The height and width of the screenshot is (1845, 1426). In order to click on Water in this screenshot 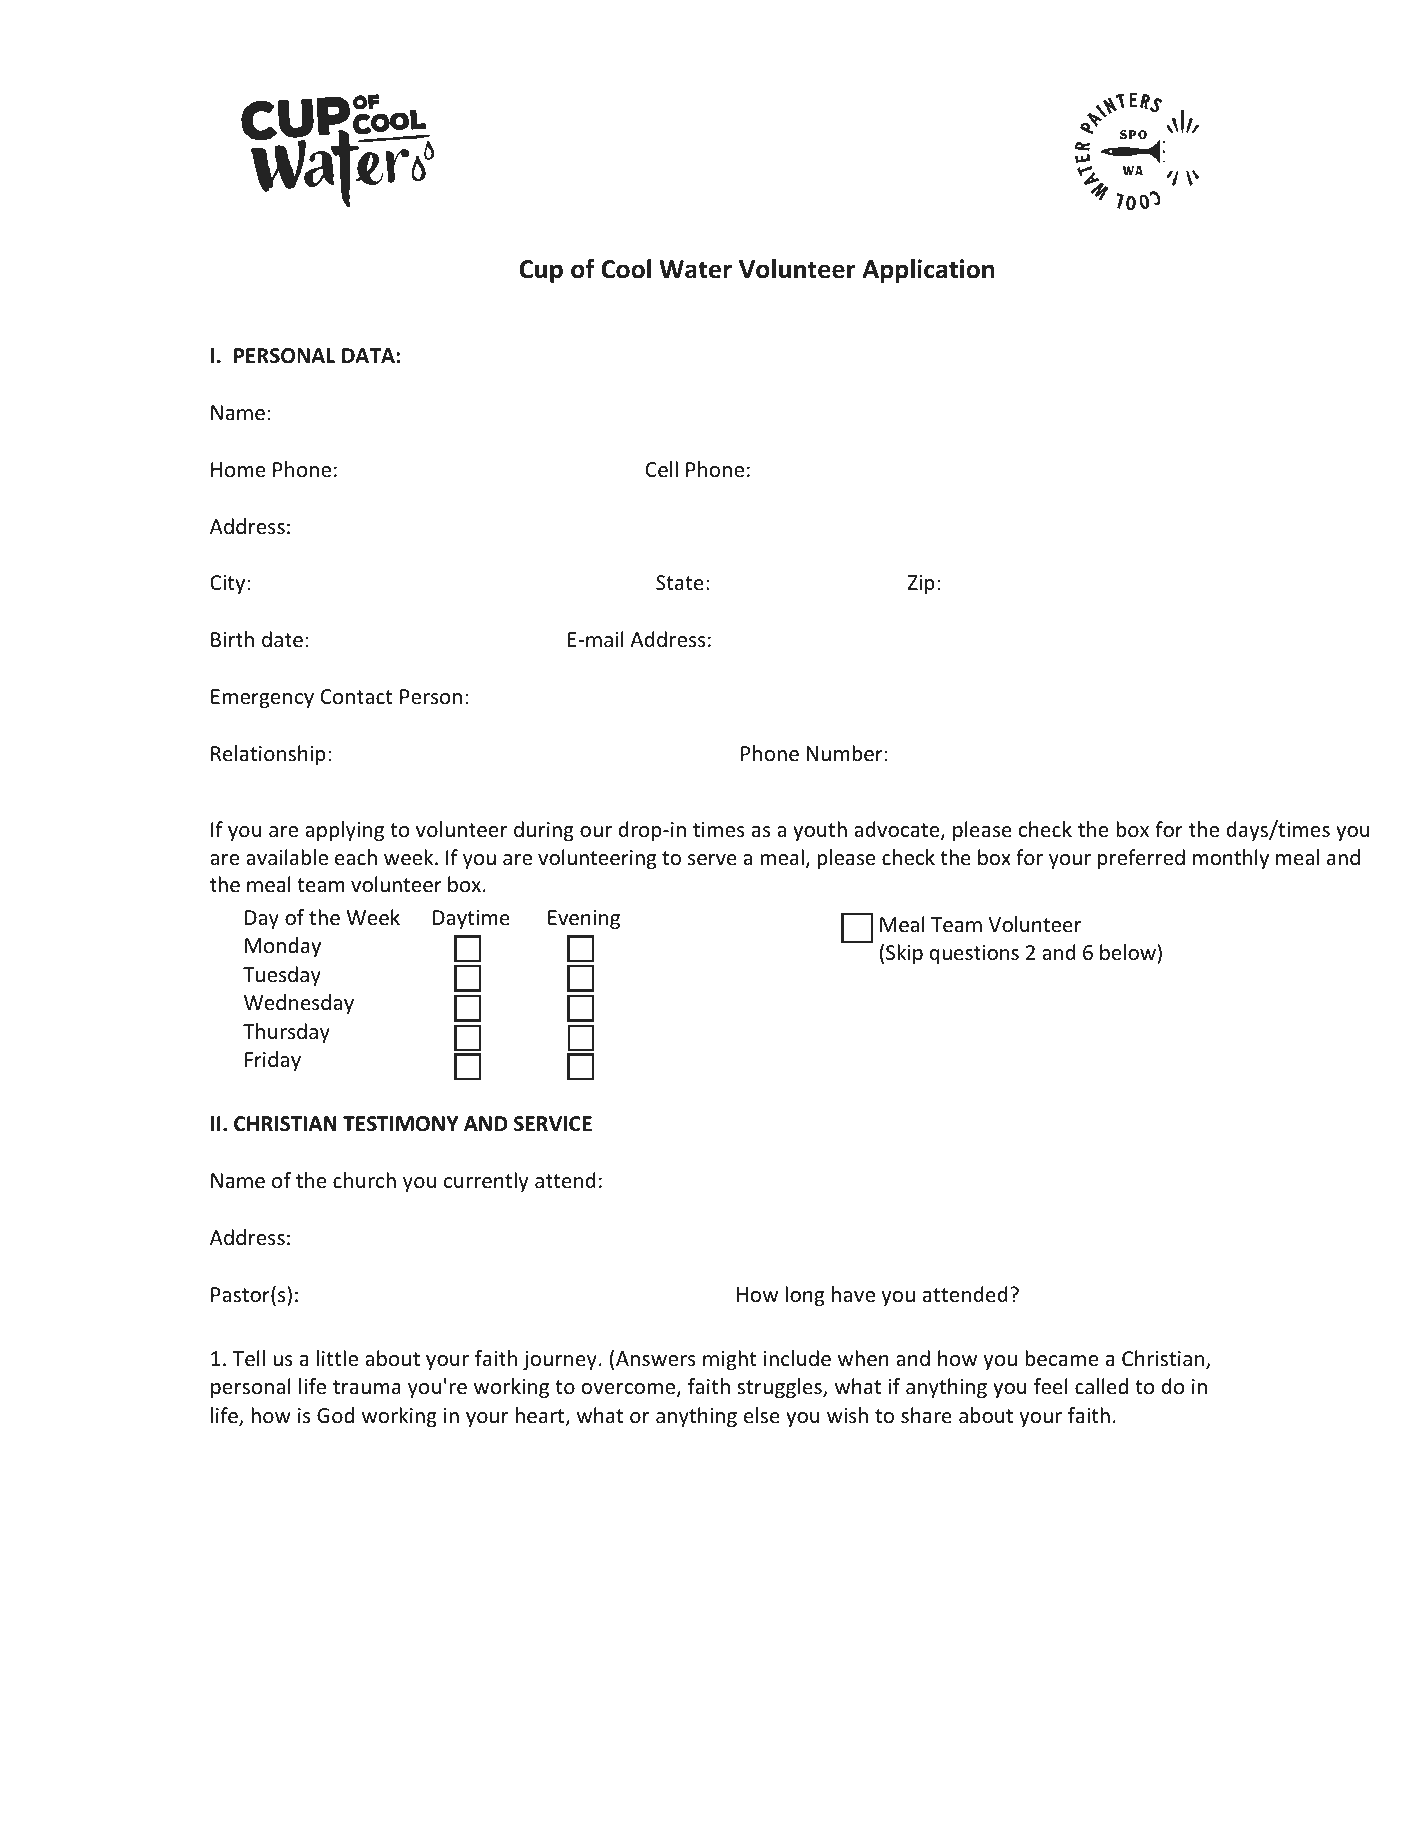, I will do `click(695, 269)`.
